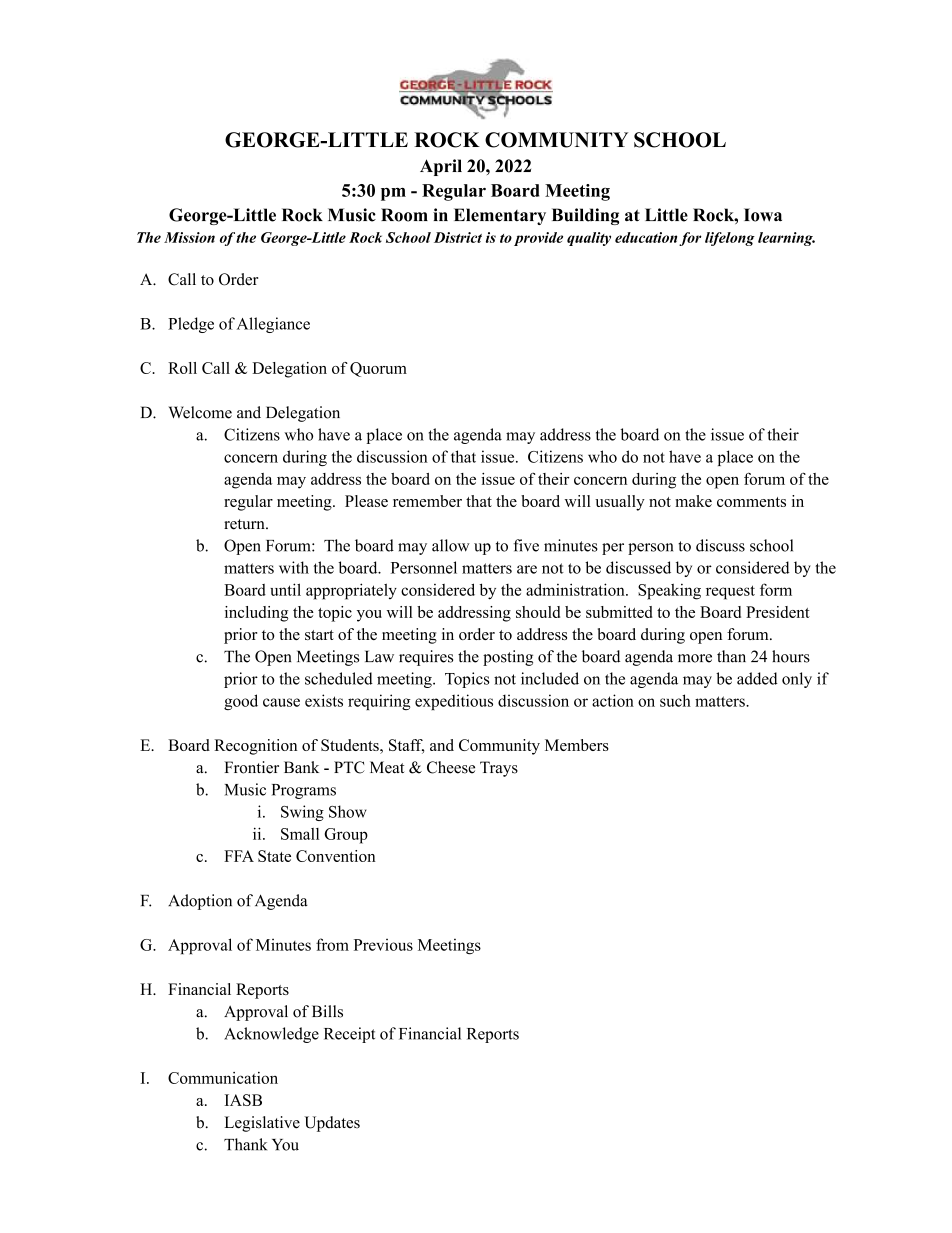 This screenshot has width=952, height=1233. I want to click on comments, so click(751, 502).
